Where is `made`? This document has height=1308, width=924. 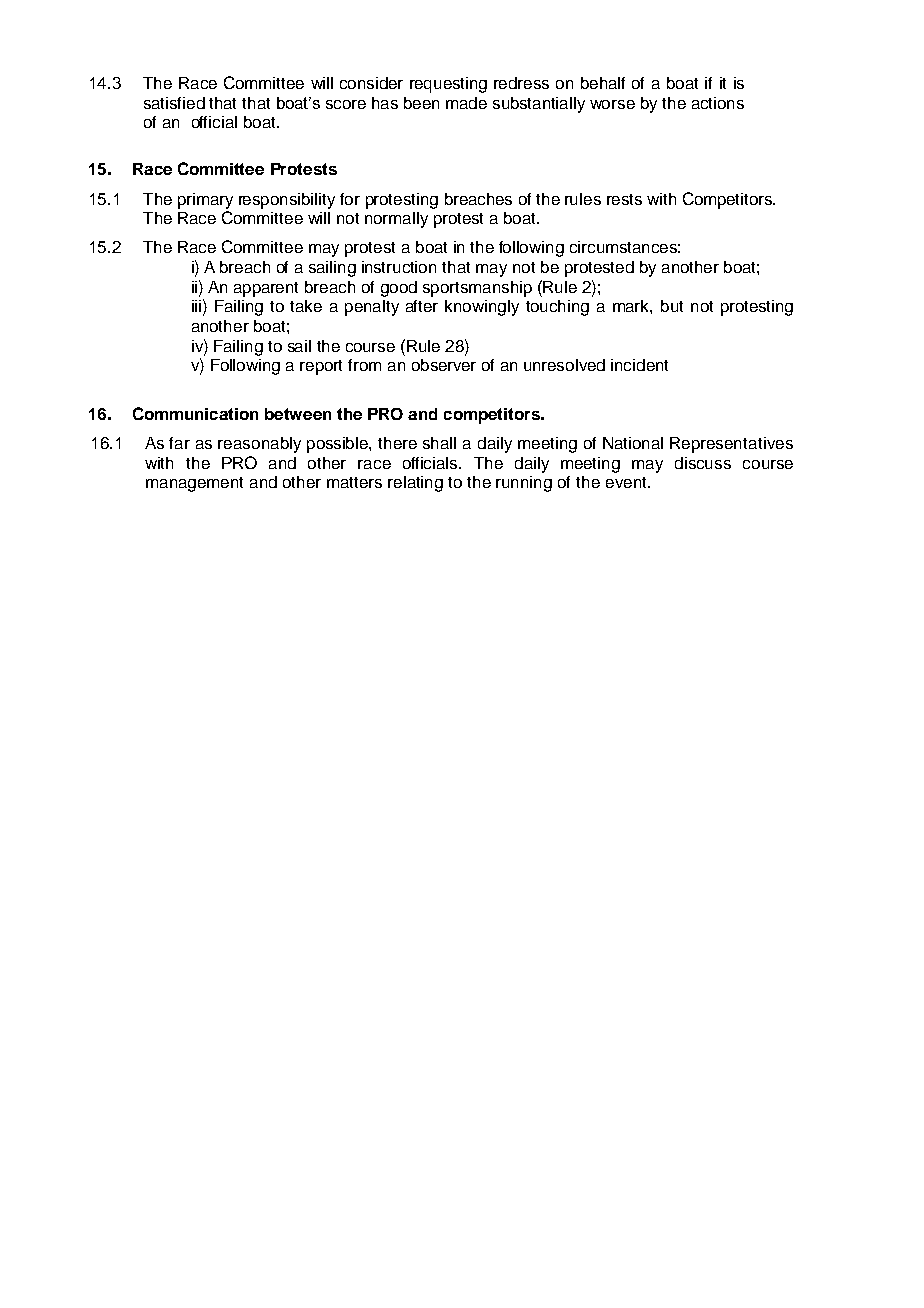
made is located at coordinates (466, 103).
